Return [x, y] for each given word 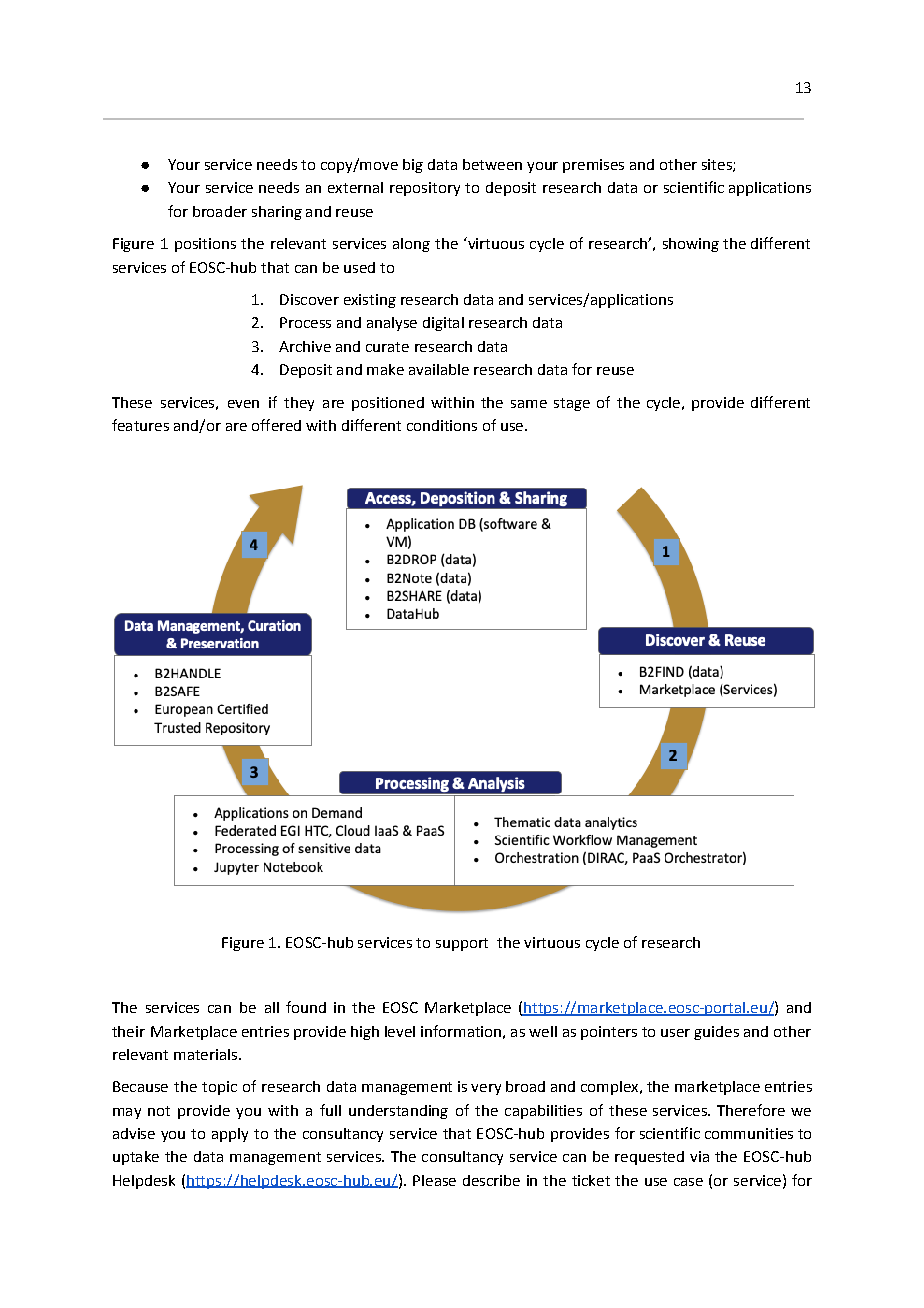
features [140, 425]
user [675, 1033]
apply [230, 1135]
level [400, 1031]
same [529, 404]
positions [205, 245]
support [462, 944]
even [243, 404]
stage [572, 404]
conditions [442, 425]
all [272, 1007]
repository [425, 189]
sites [718, 165]
